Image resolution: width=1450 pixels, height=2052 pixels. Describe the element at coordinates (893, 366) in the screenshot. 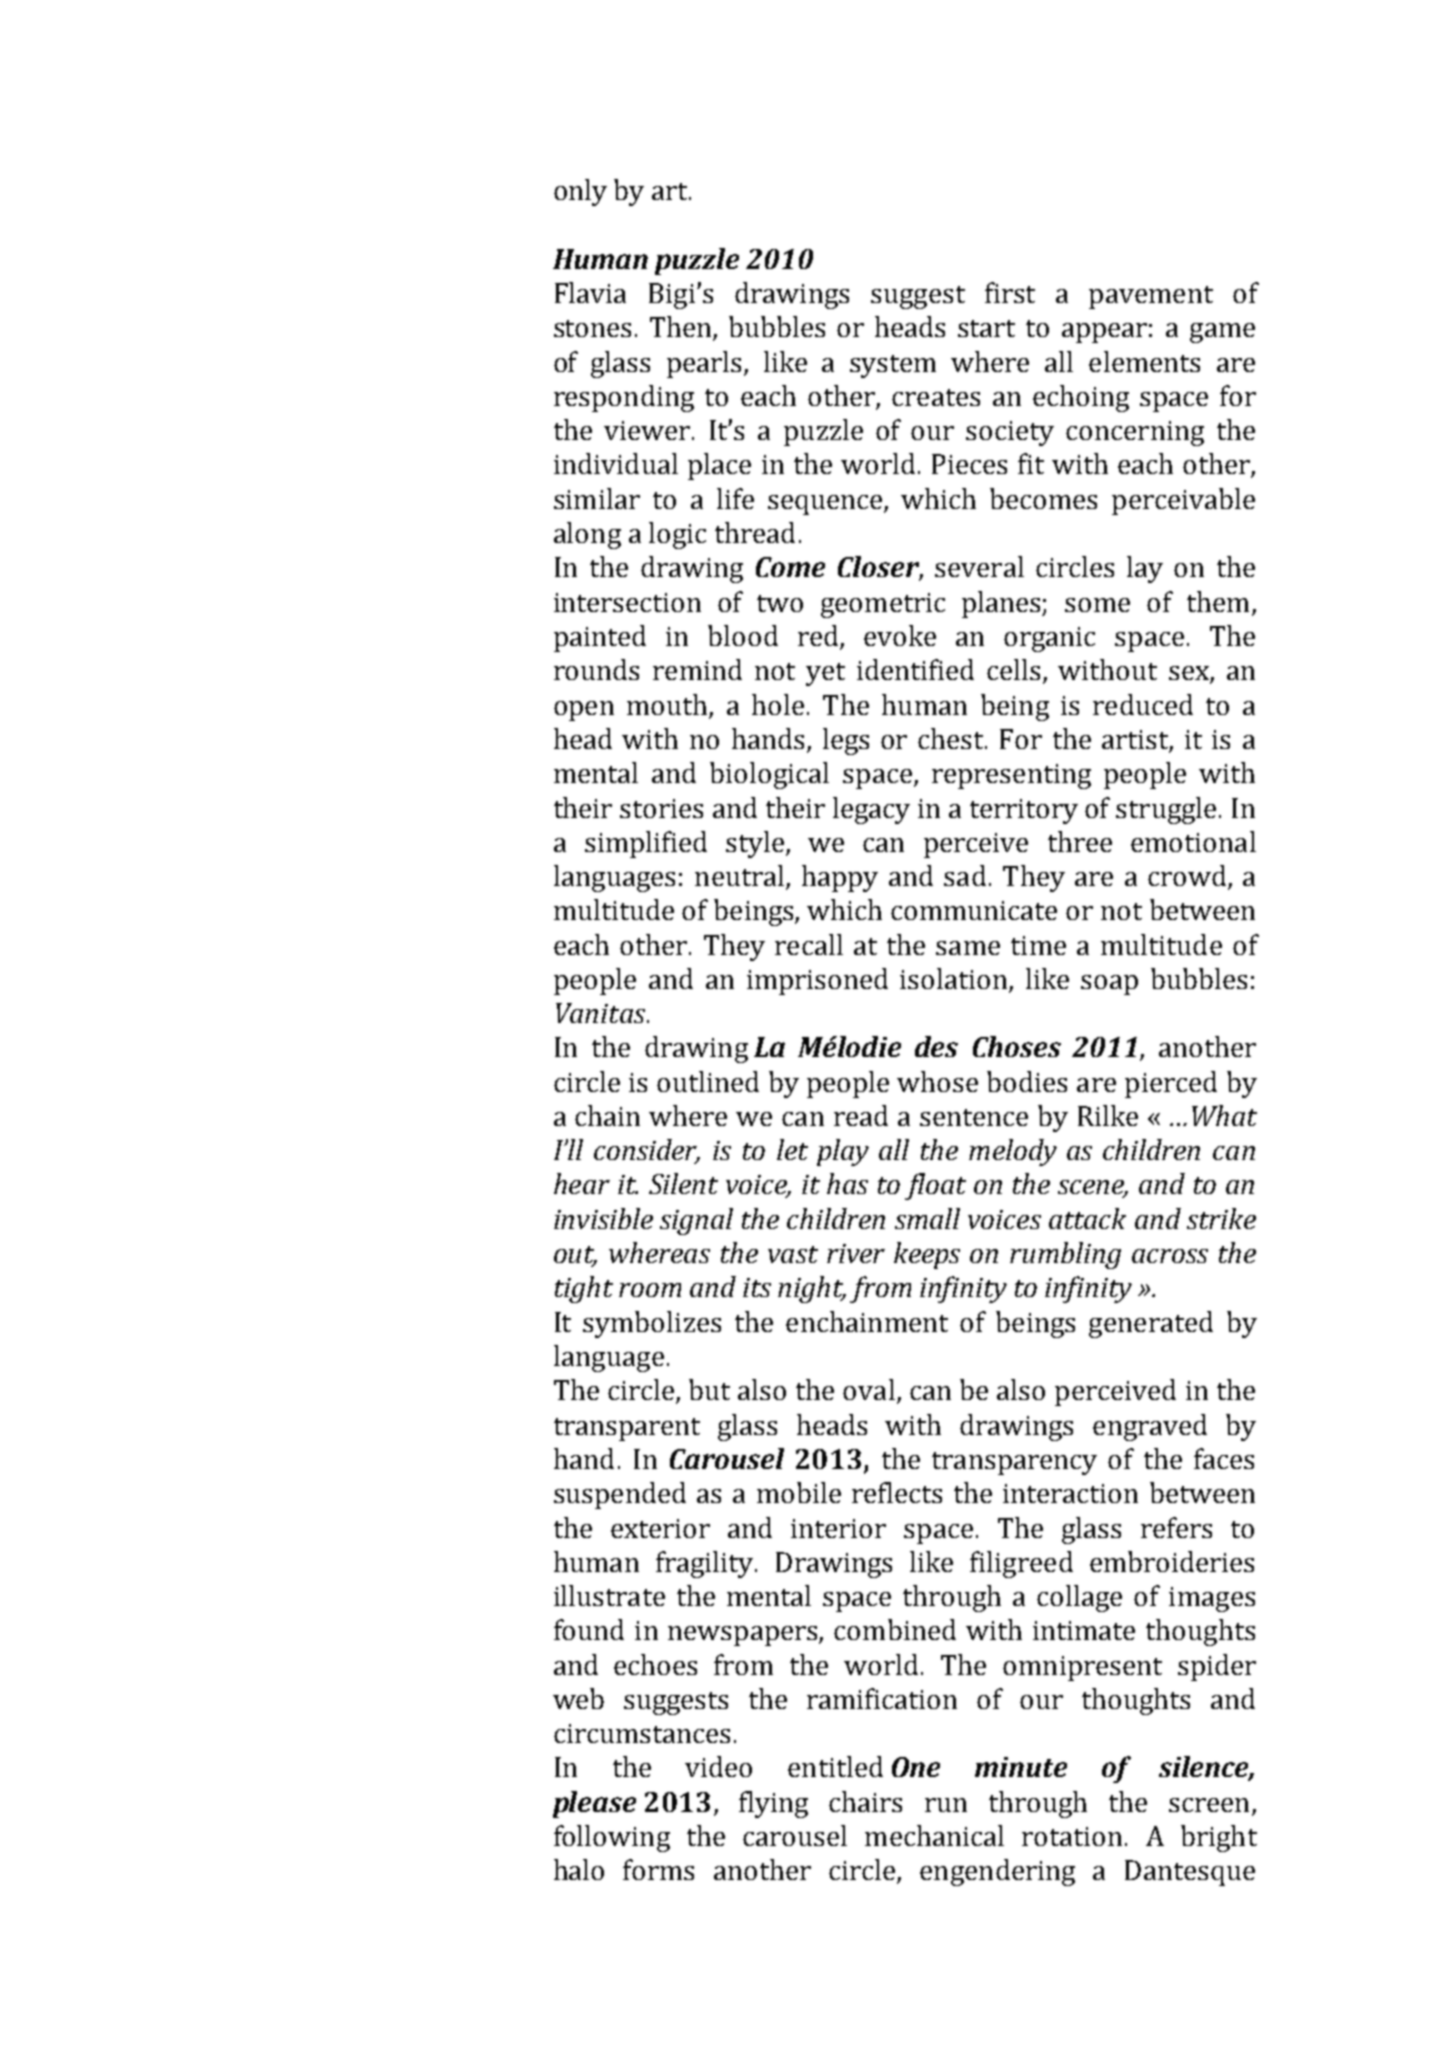

I see `system` at that location.
